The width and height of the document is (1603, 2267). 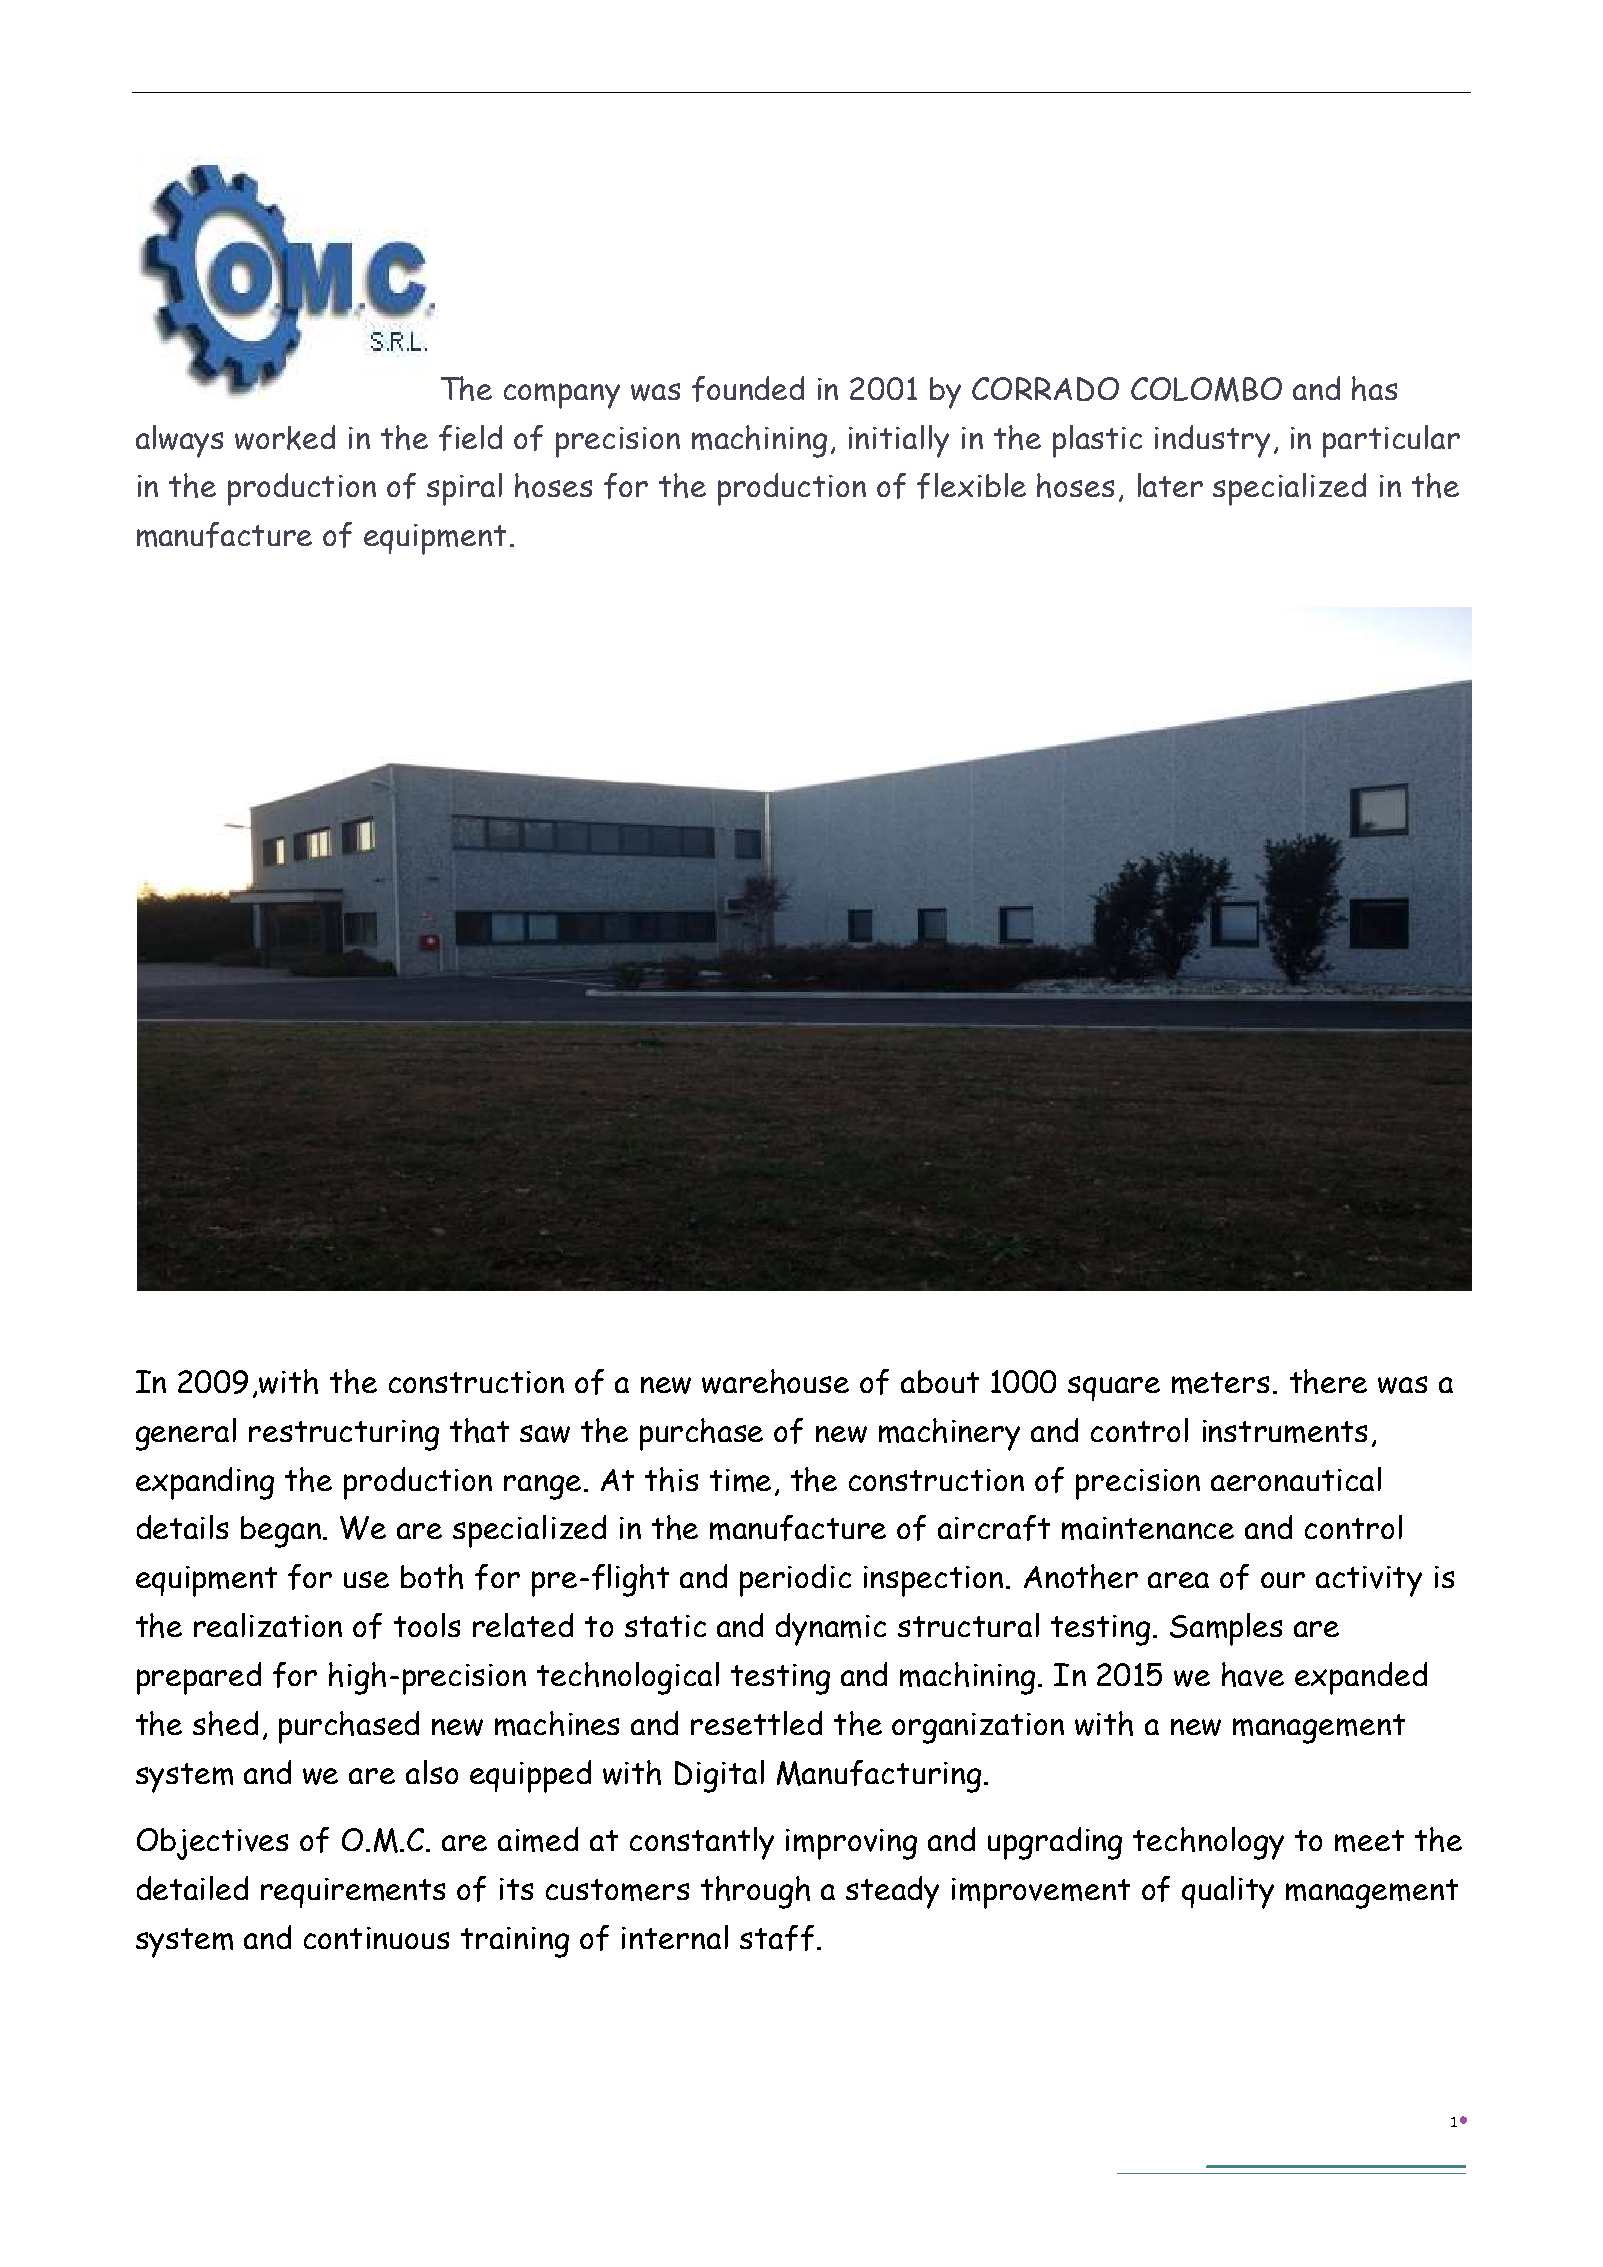 I want to click on industry, so click(x=1212, y=441).
